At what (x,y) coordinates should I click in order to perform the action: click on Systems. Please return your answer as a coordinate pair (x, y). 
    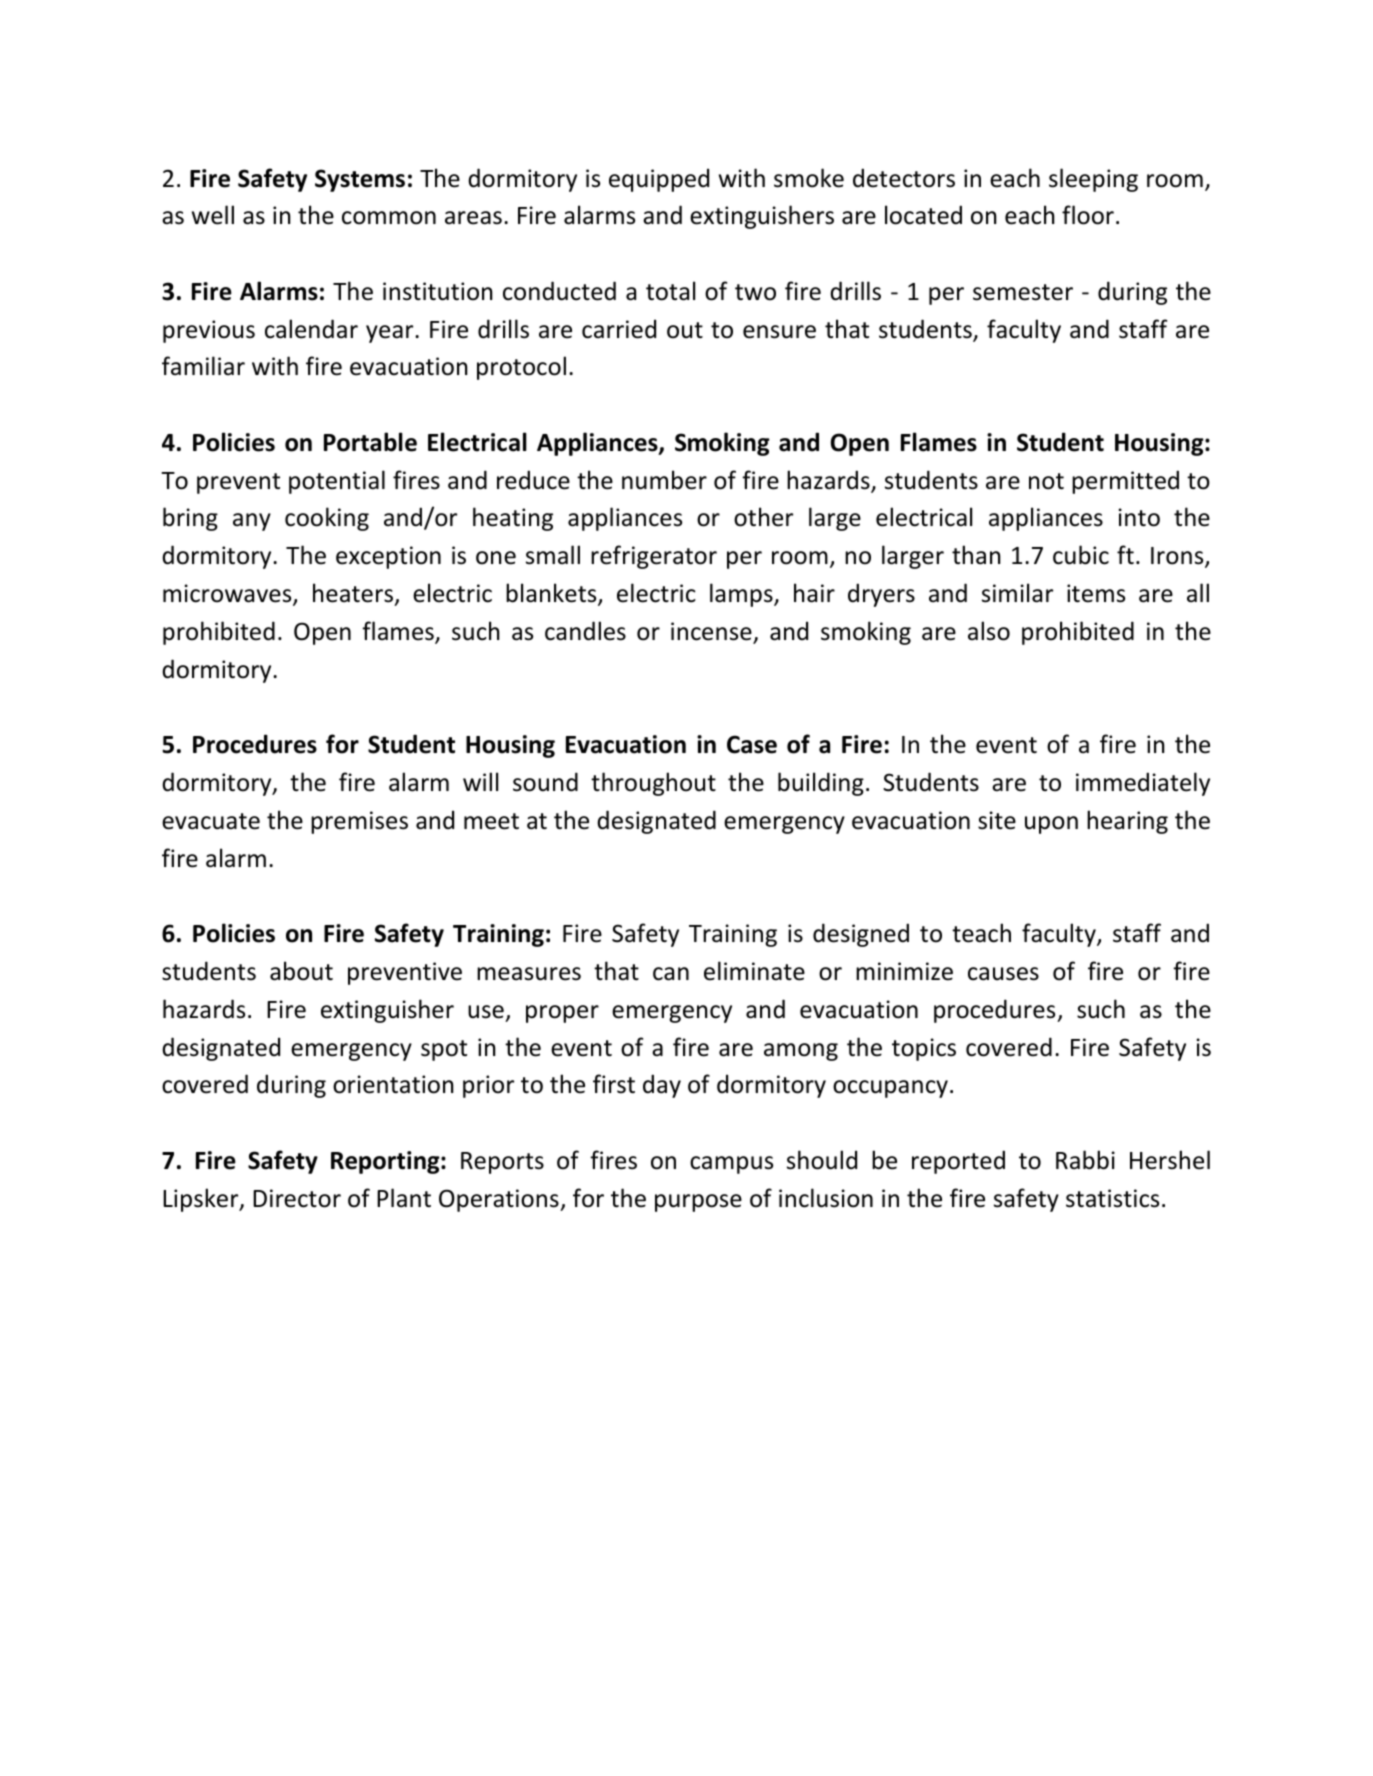
    Looking at the image, I should click on (360, 180).
